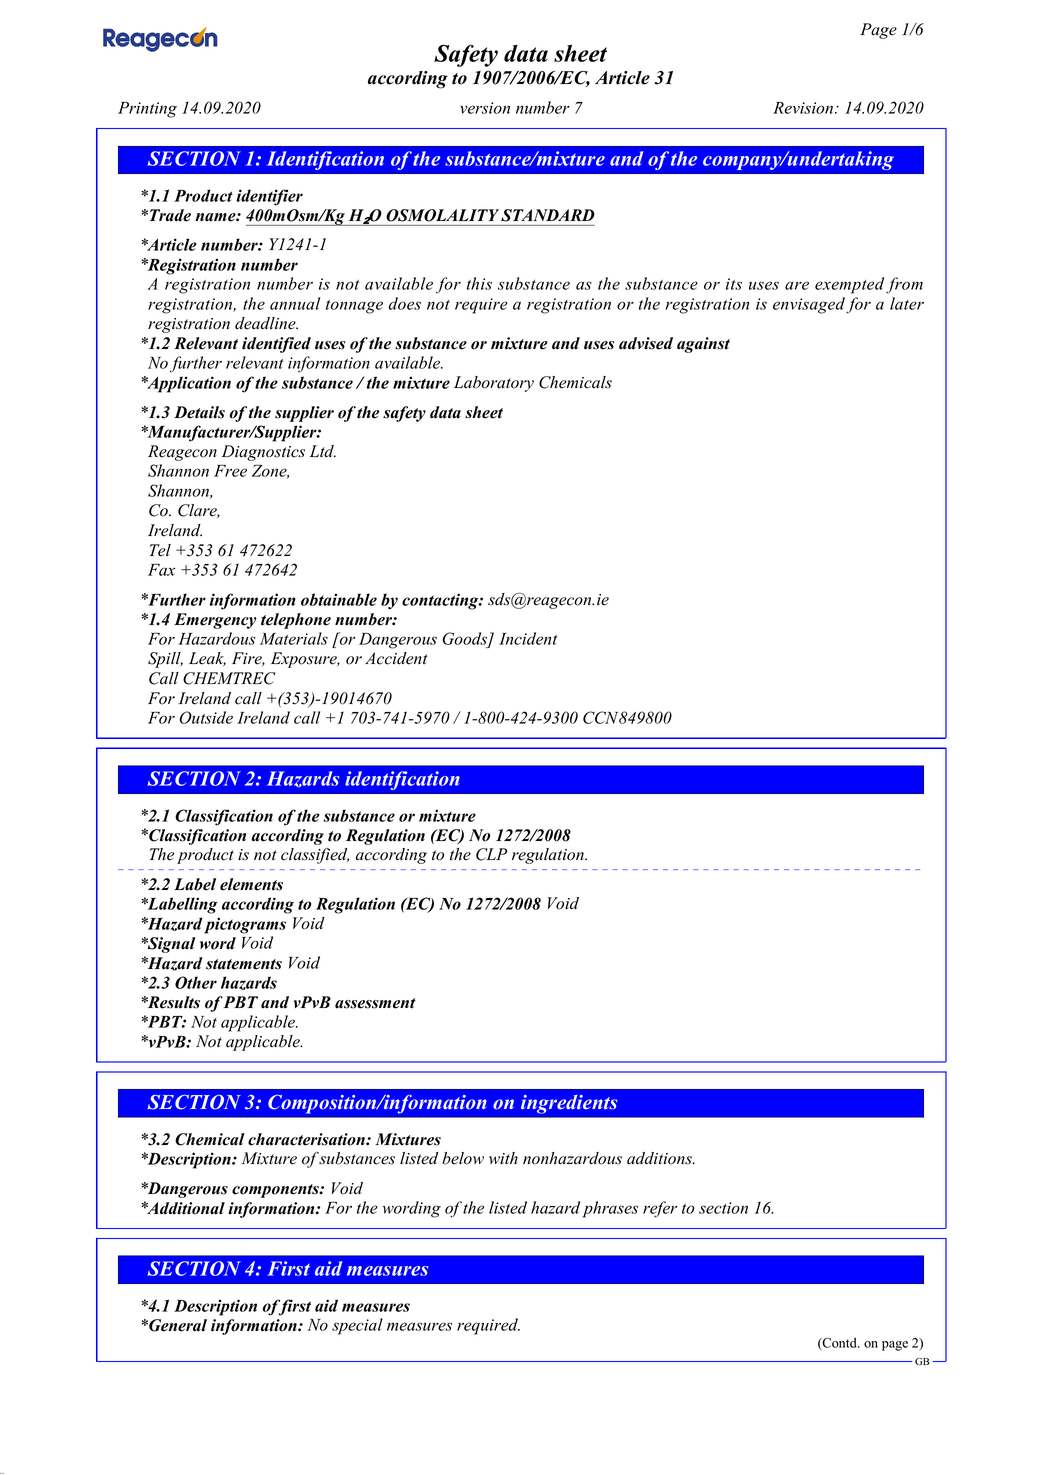 The image size is (1042, 1475). I want to click on Free, so click(230, 471).
